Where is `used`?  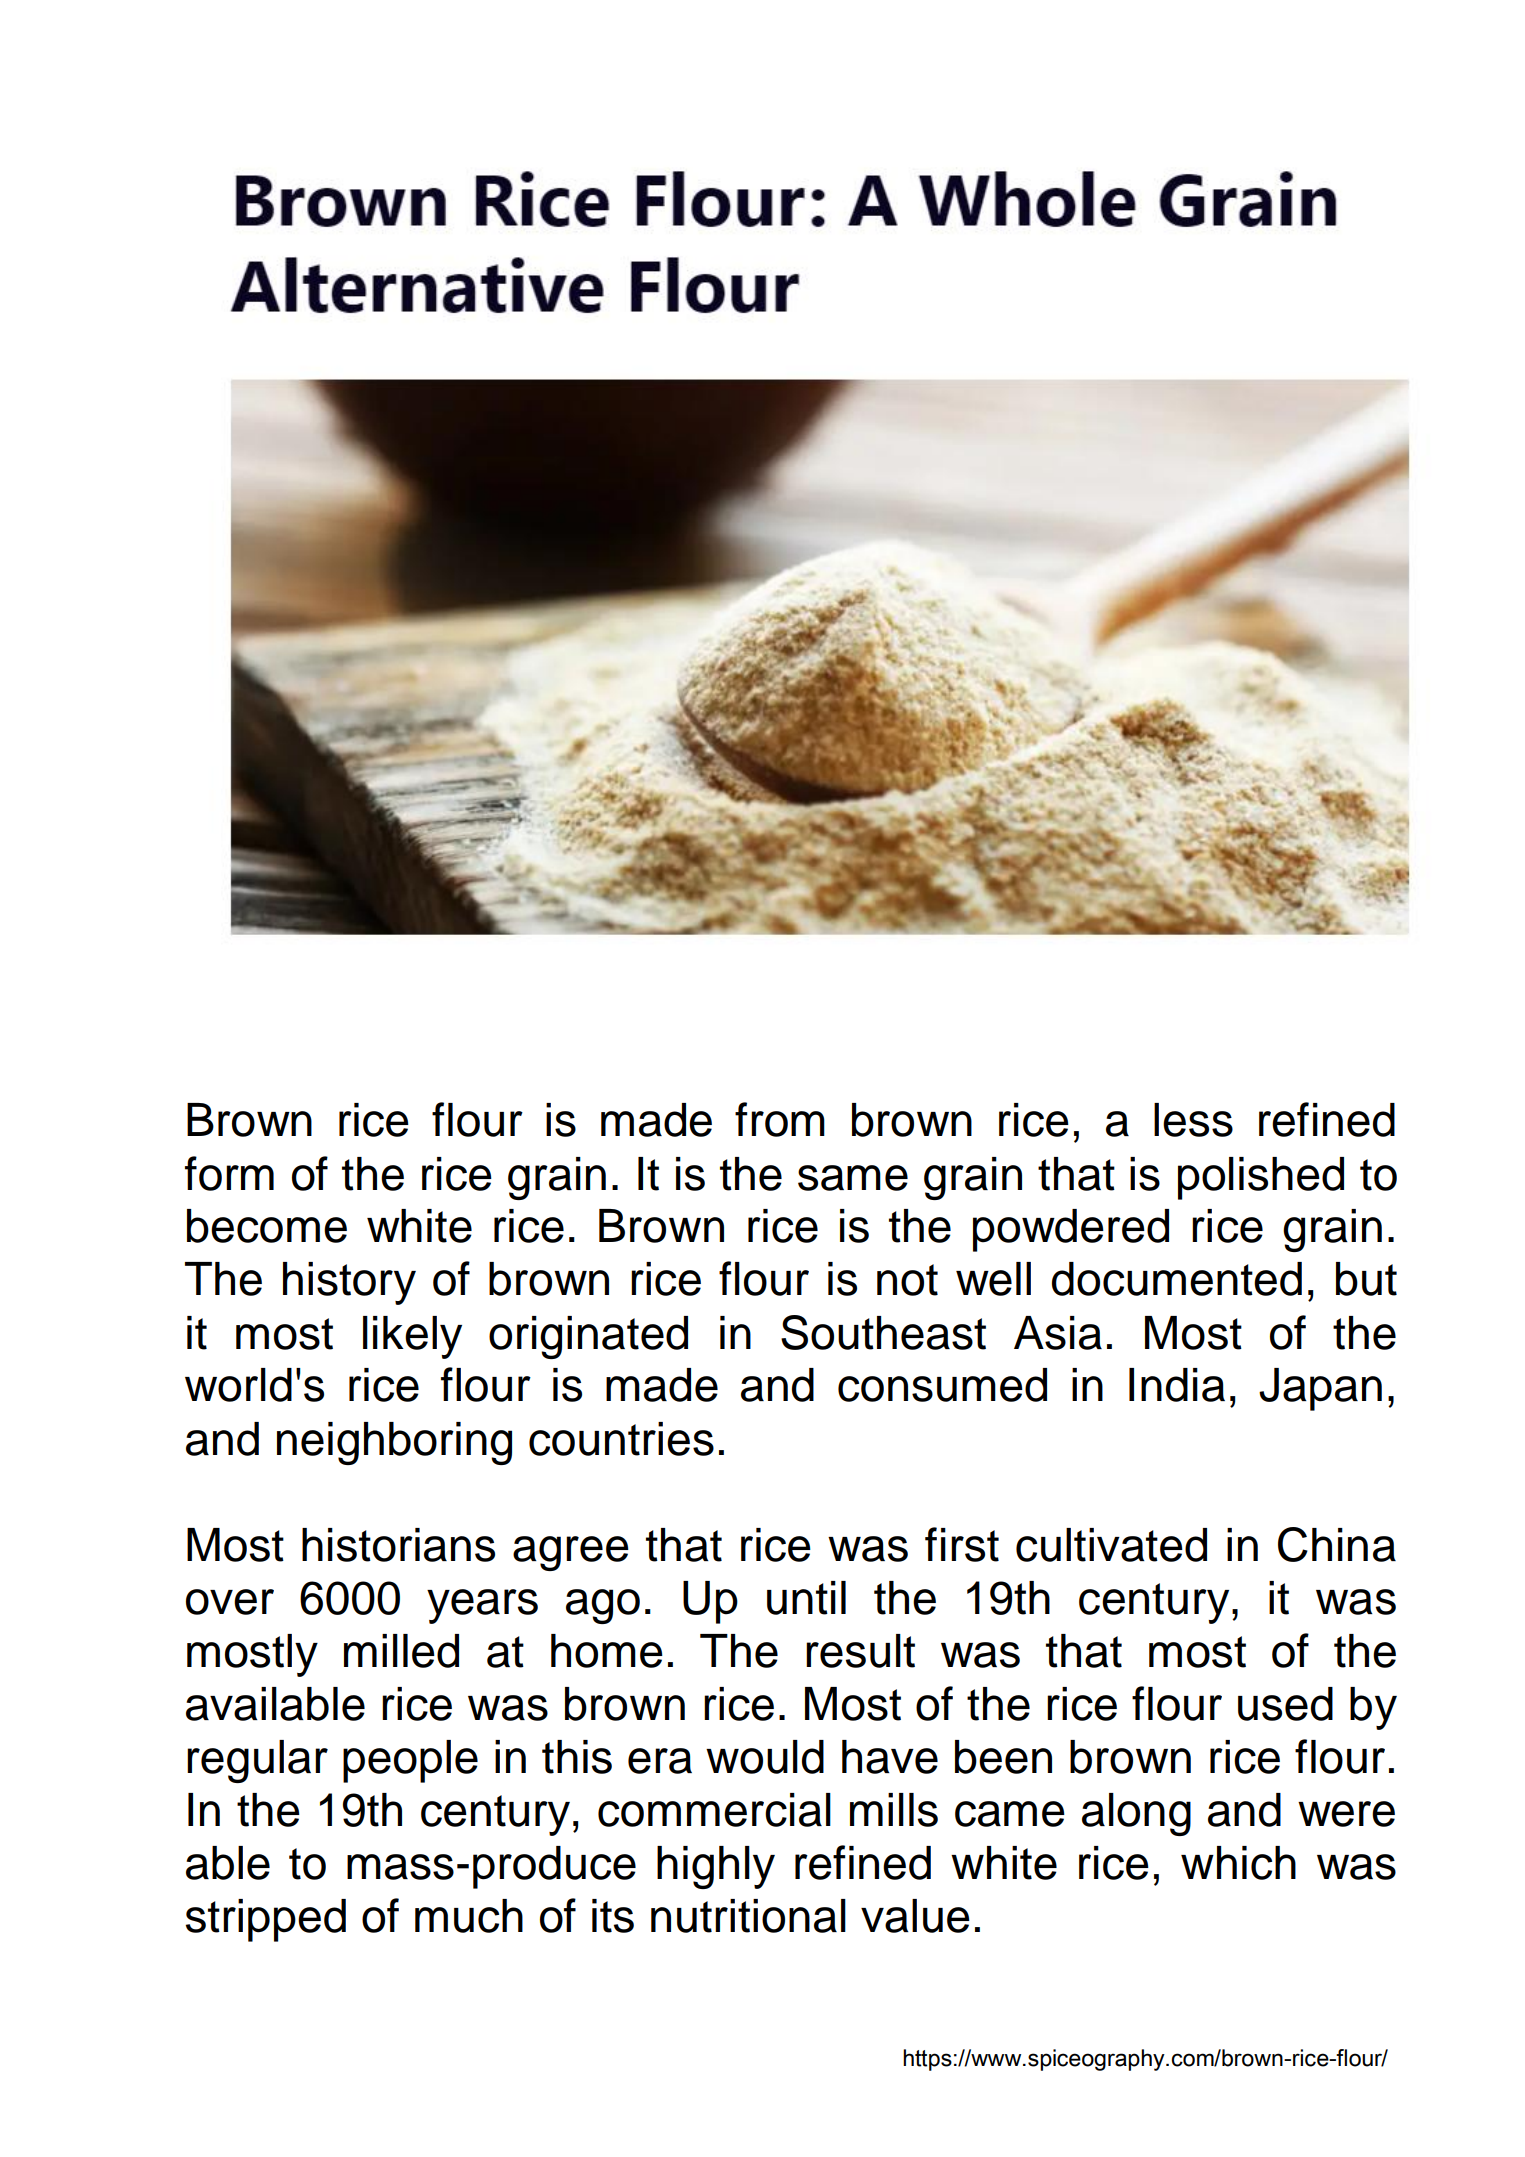
used is located at coordinates (1285, 1704).
